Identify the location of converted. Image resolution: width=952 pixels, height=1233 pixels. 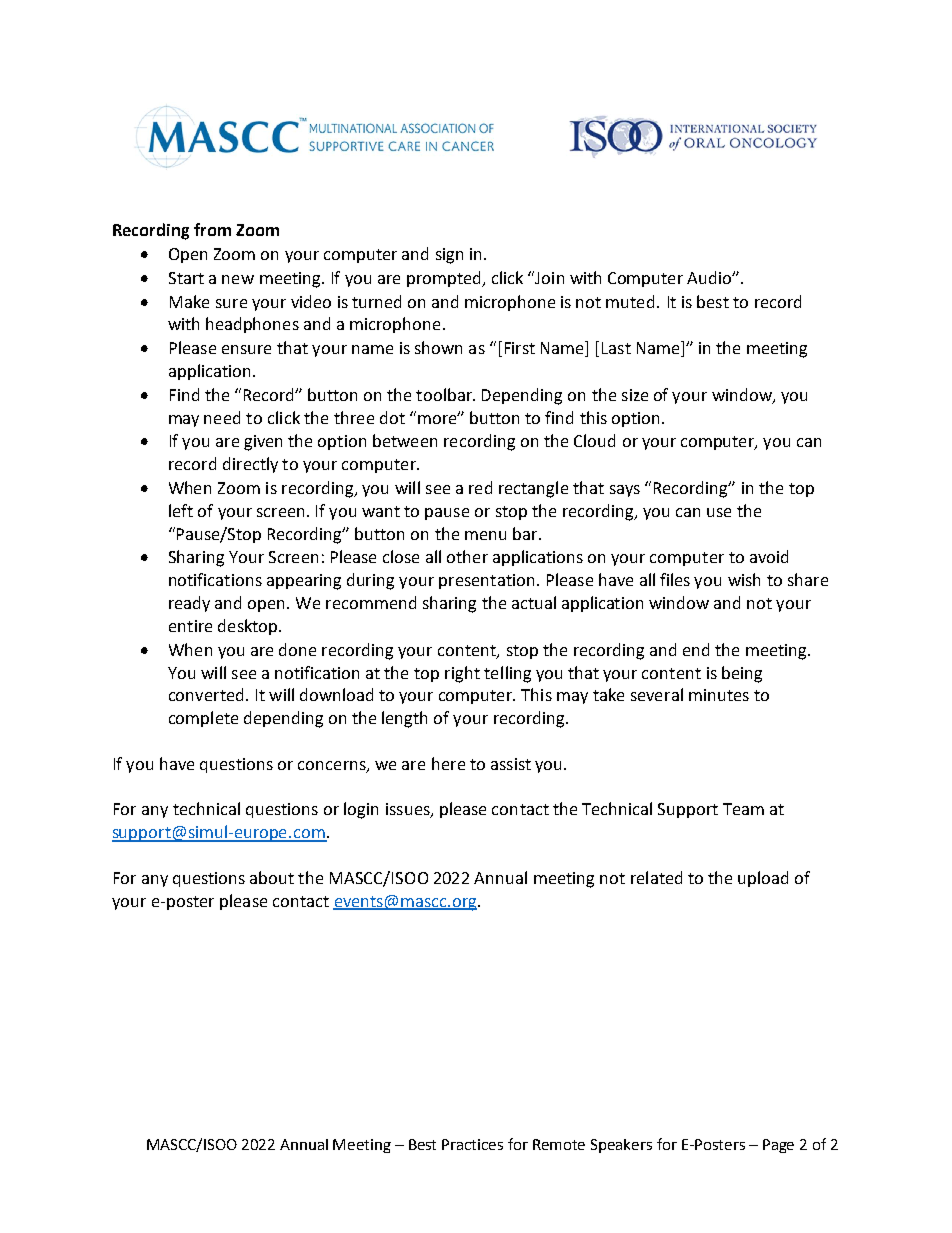
(206, 694).
